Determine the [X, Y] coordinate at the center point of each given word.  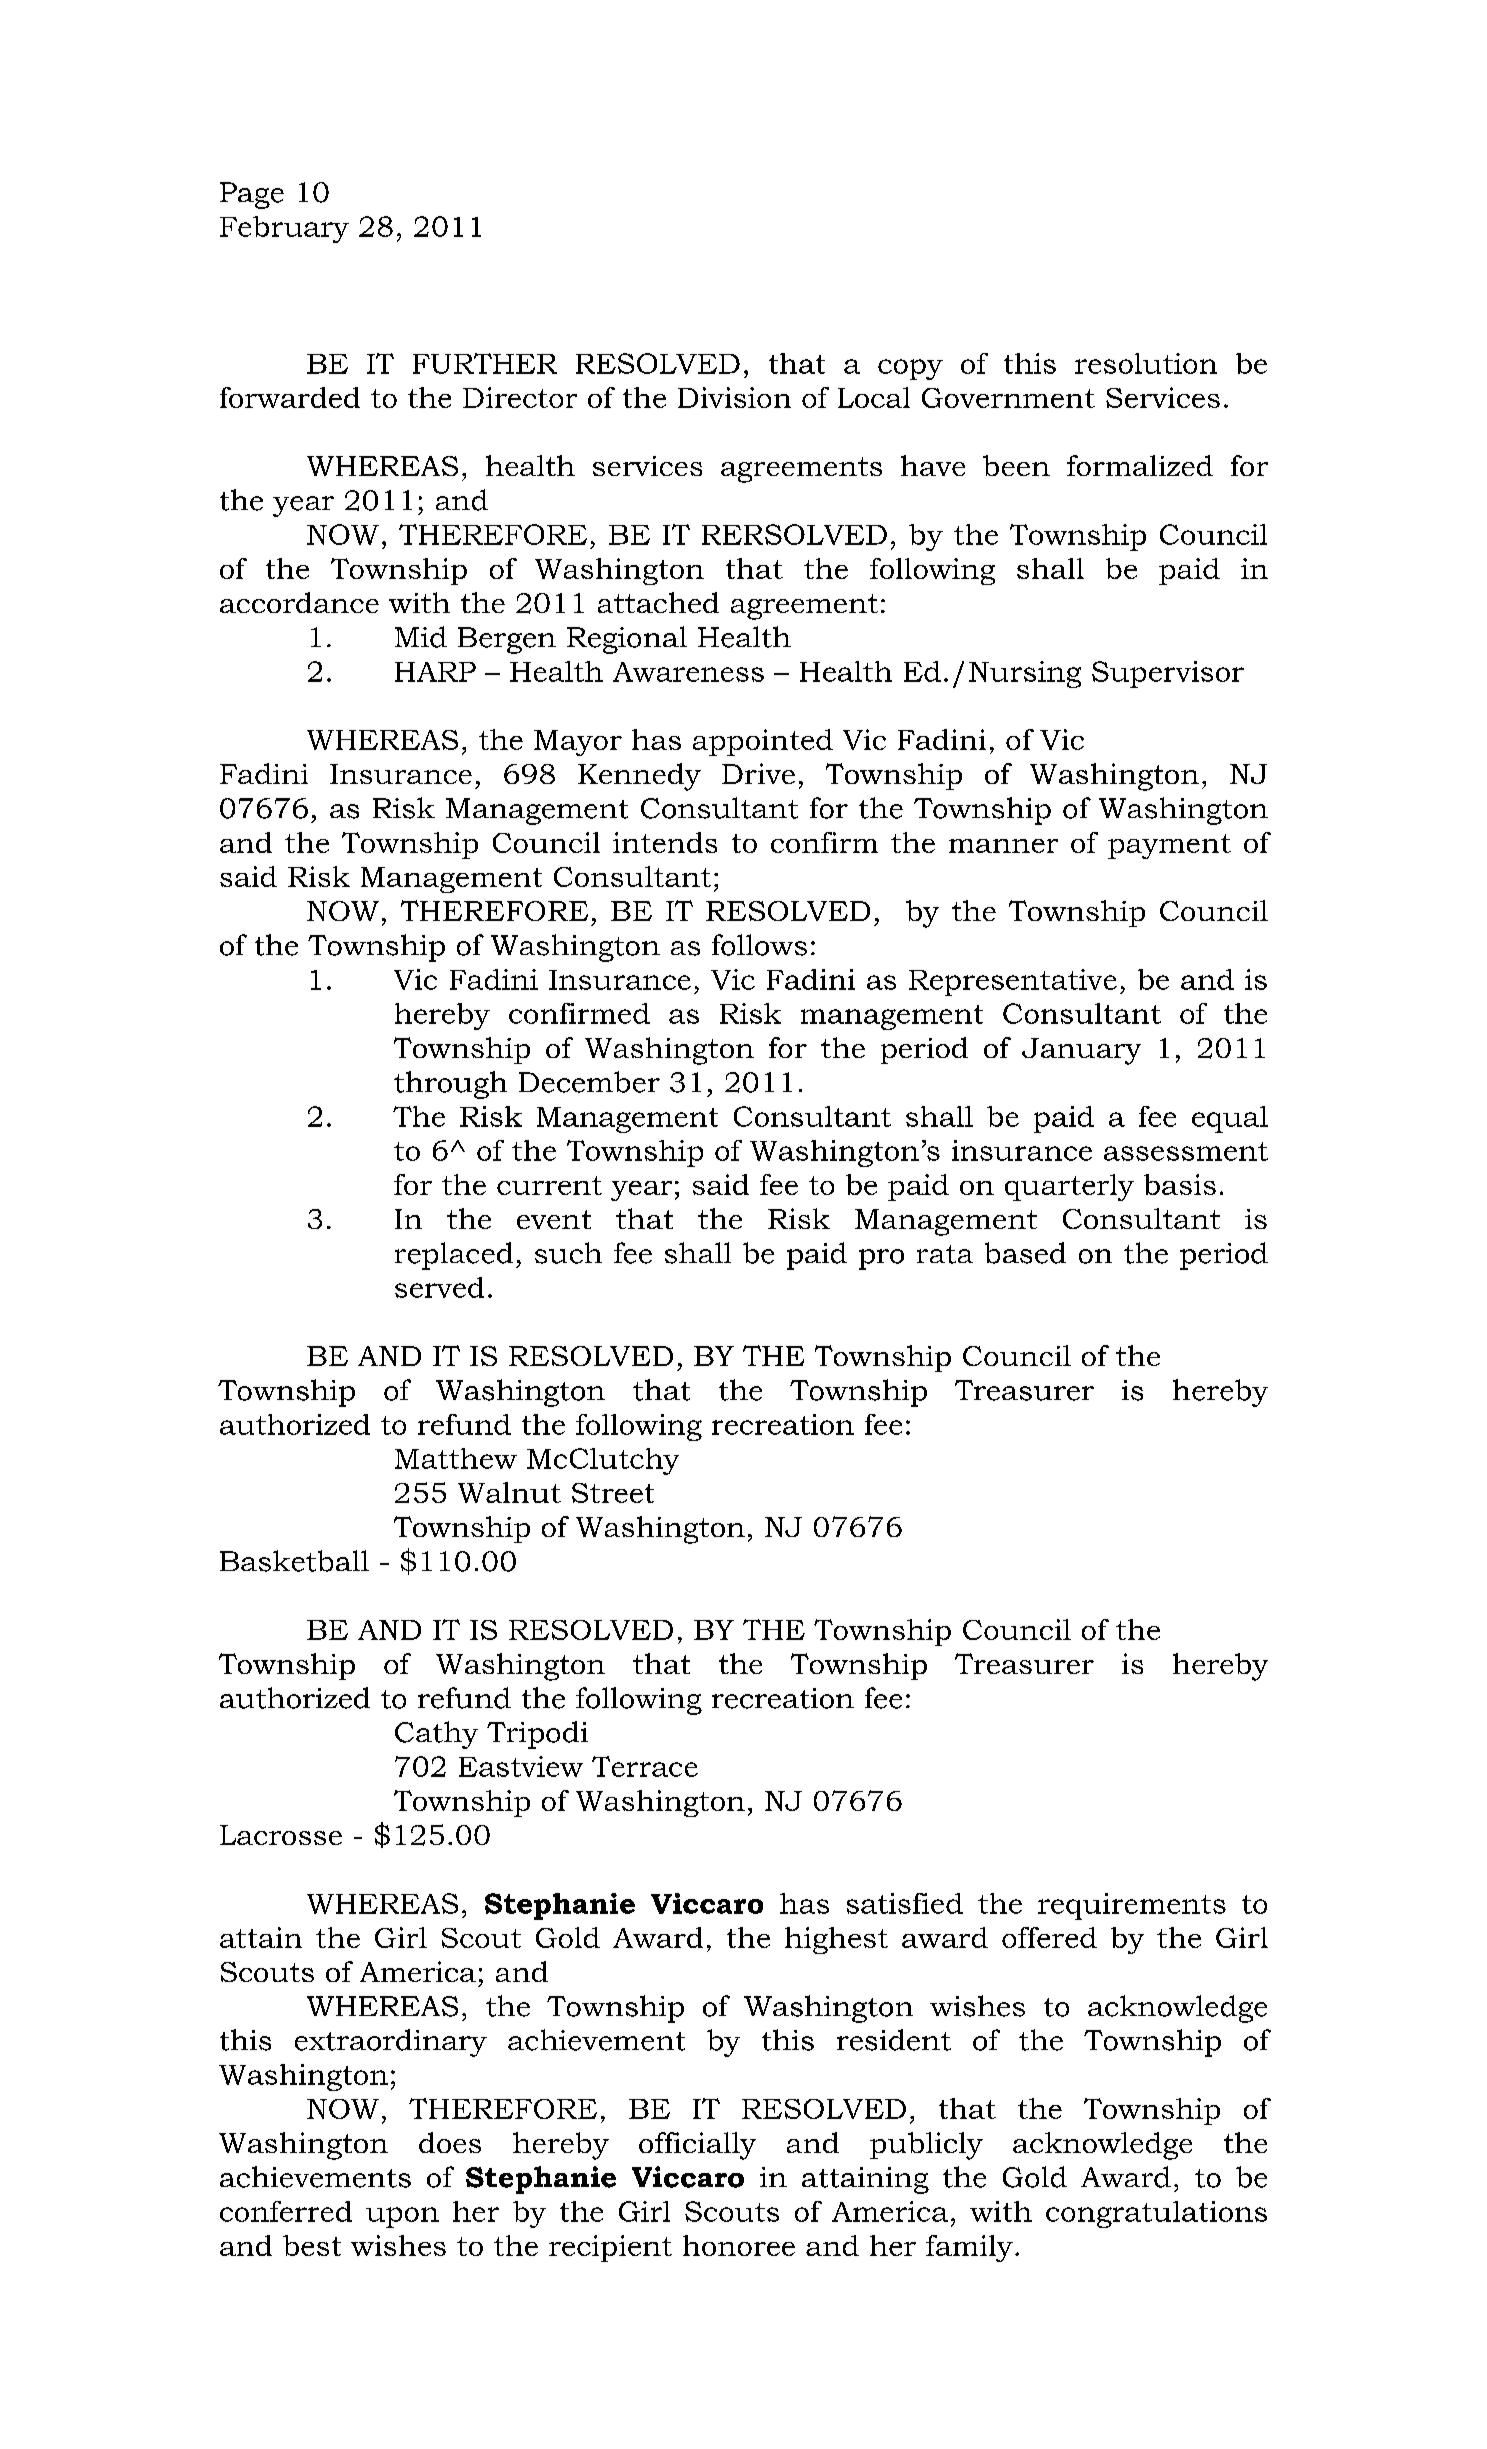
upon [402, 2217]
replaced [454, 1256]
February [284, 229]
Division [734, 397]
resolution [1146, 363]
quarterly [1069, 1187]
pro [881, 1259]
